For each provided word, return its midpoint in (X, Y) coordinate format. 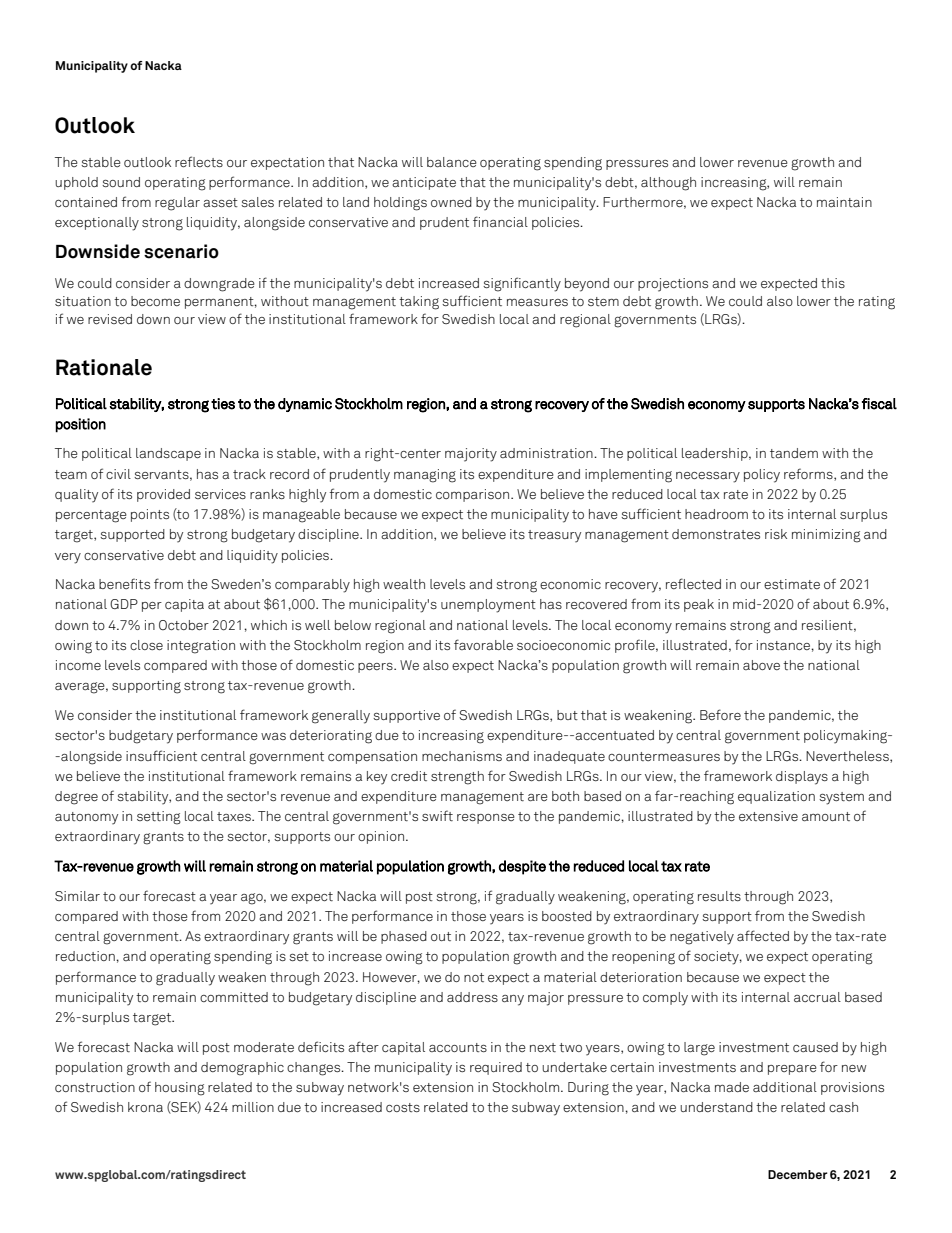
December (798, 1174)
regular (177, 204)
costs (403, 1107)
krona (145, 1107)
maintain (844, 202)
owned (451, 202)
